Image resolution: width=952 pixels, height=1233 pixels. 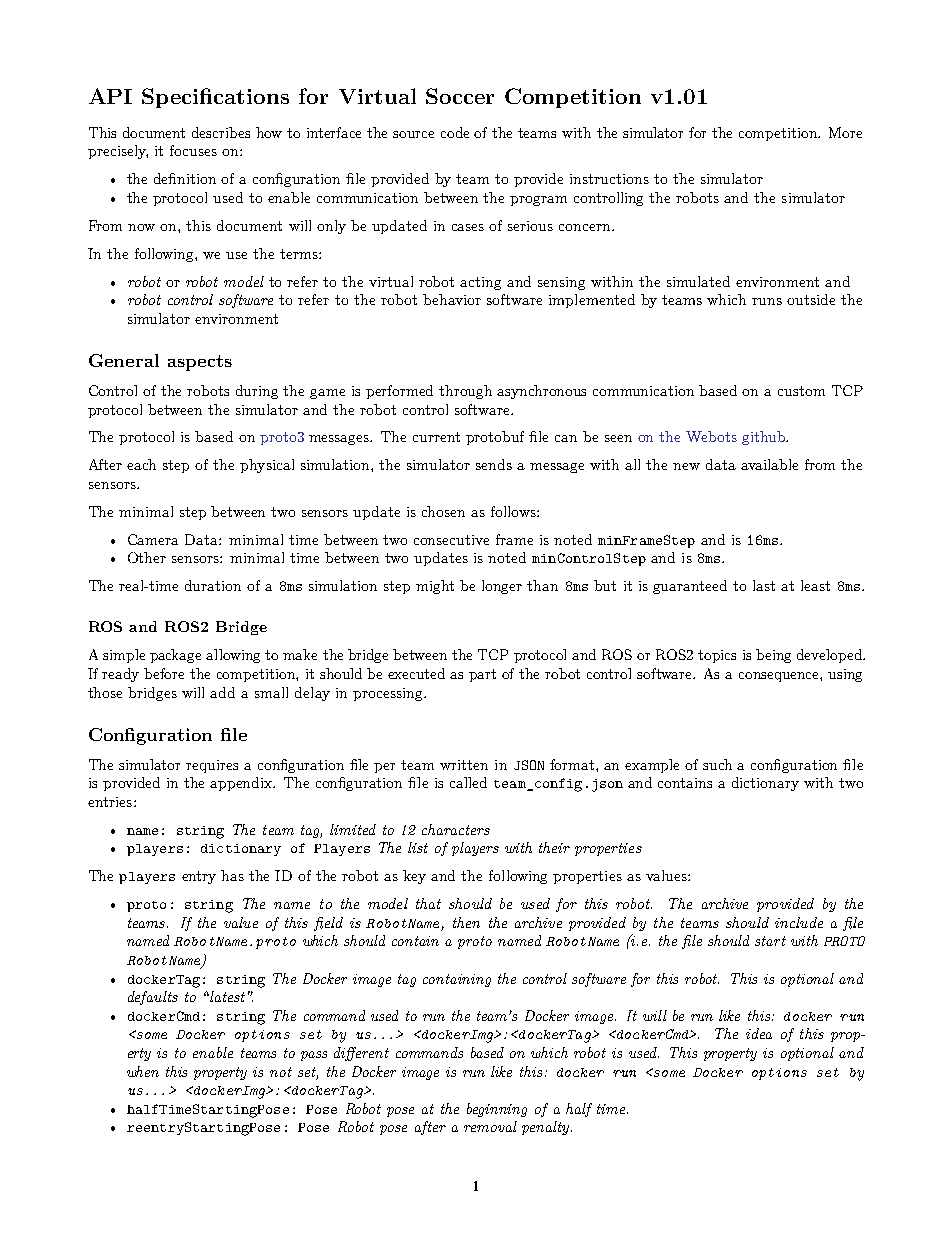 What do you see at coordinates (213, 585) in the screenshot?
I see `duration` at bounding box center [213, 585].
